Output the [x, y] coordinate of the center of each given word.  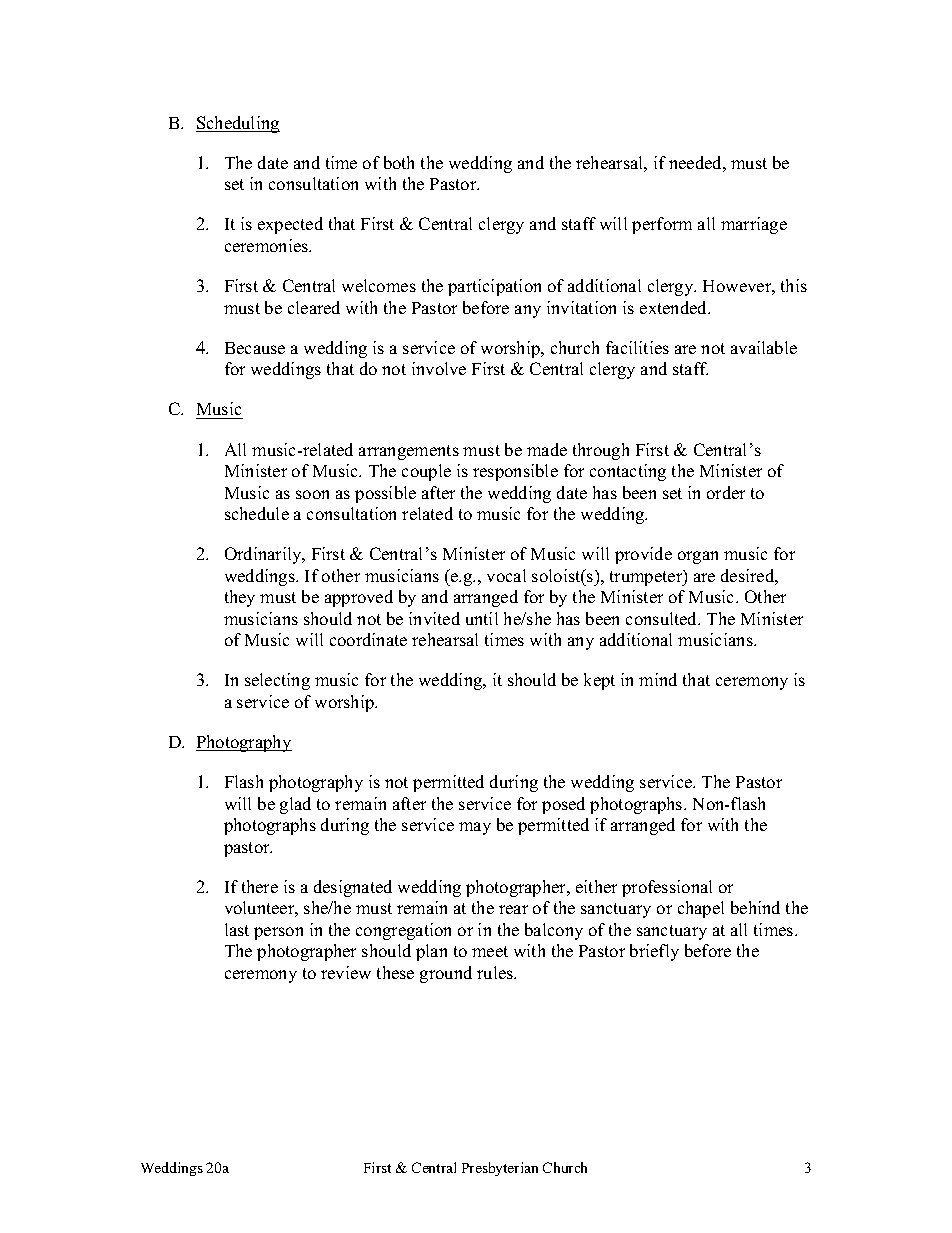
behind [755, 907]
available [764, 347]
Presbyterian [500, 1169]
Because [255, 348]
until [482, 618]
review [346, 972]
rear [513, 909]
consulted [663, 618]
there [260, 886]
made [547, 449]
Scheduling [238, 124]
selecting [277, 681]
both [399, 162]
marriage [754, 225]
